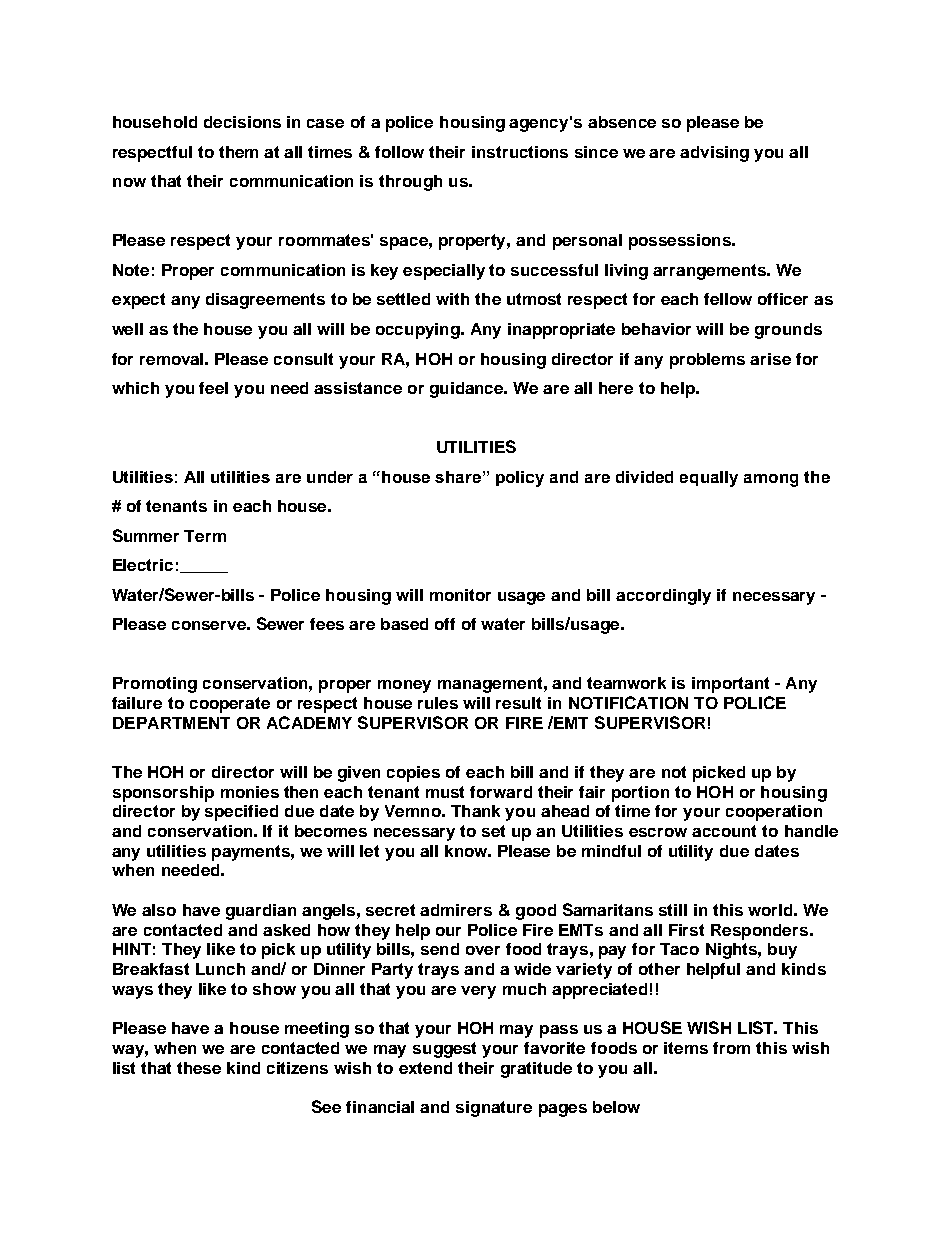 The image size is (952, 1233). Describe the element at coordinates (709, 479) in the image. I see `equally` at that location.
